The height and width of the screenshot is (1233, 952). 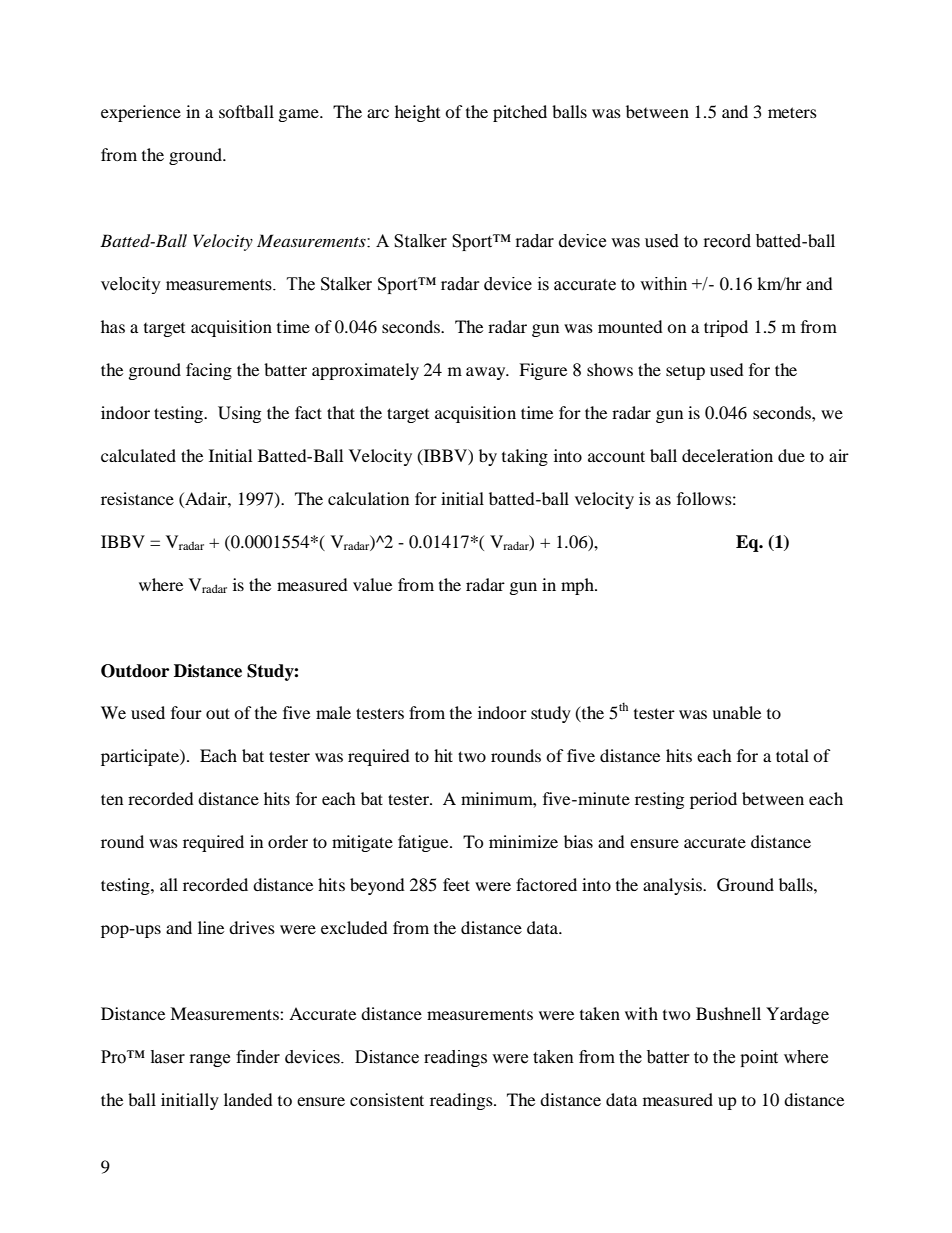 What do you see at coordinates (792, 112) in the screenshot?
I see `meters` at bounding box center [792, 112].
